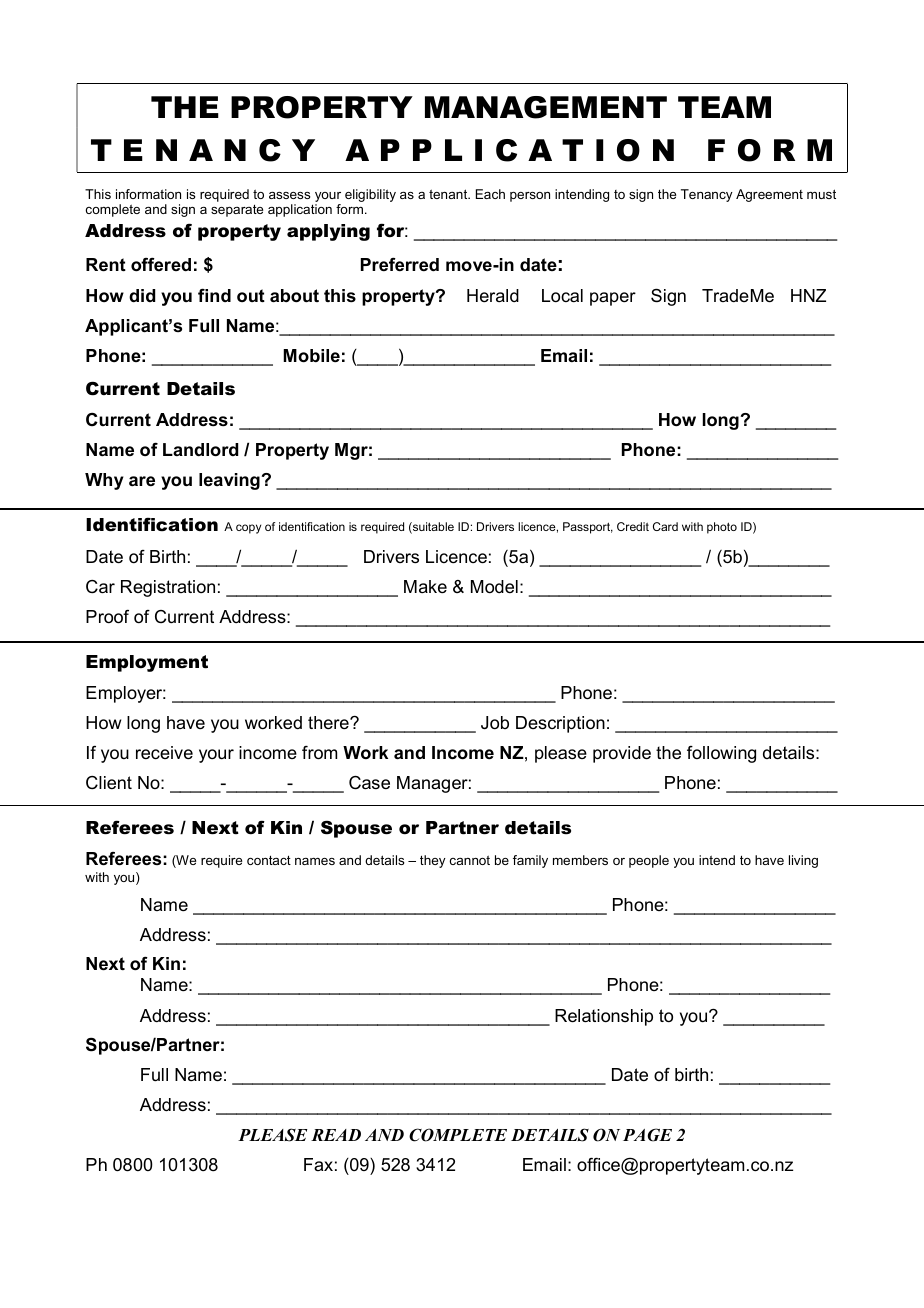 This screenshot has width=924, height=1308. I want to click on Employment, so click(147, 663).
